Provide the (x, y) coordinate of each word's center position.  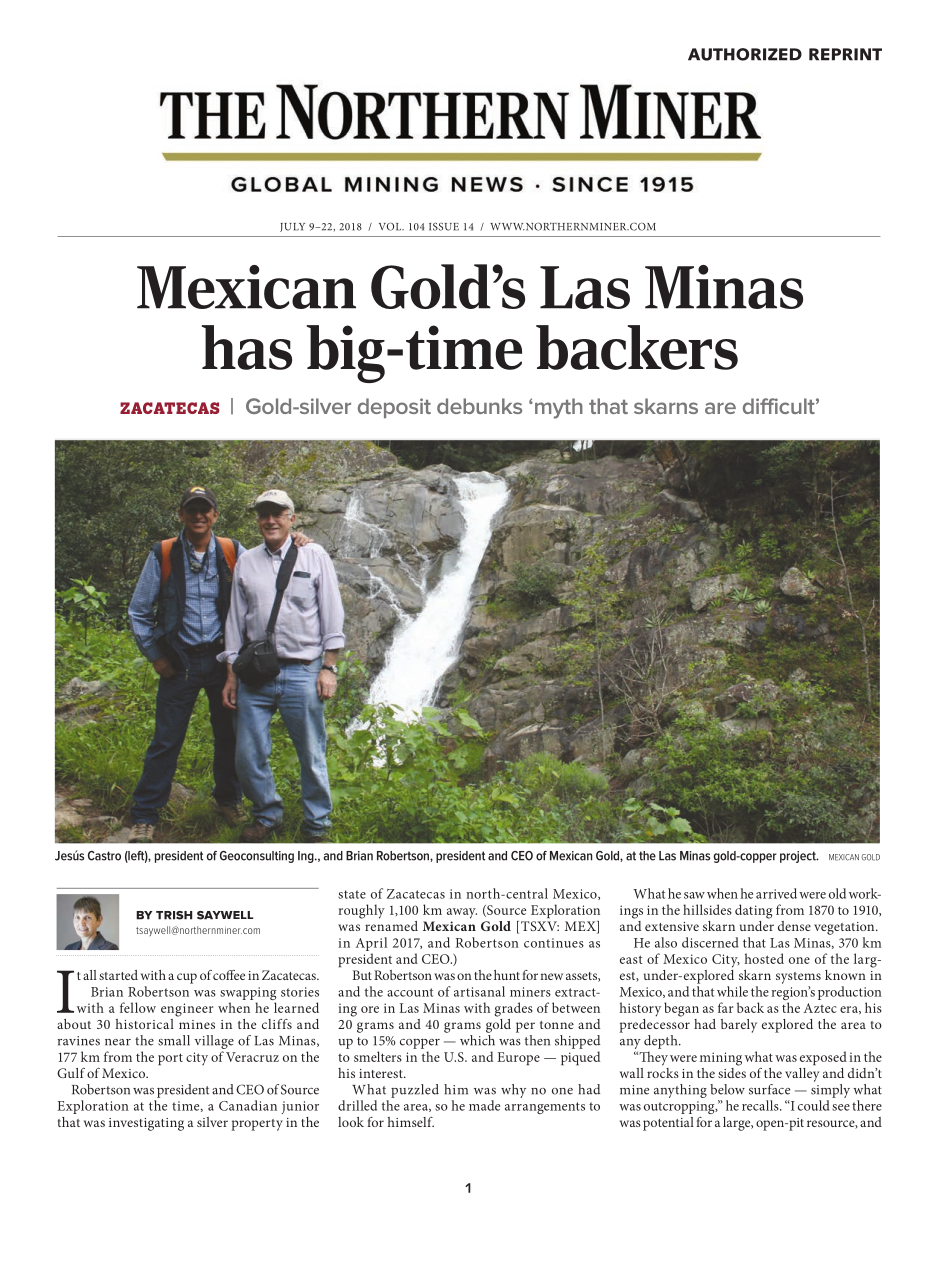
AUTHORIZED (745, 54)
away (462, 913)
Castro (104, 856)
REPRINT (845, 54)
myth (559, 408)
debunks (479, 406)
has (247, 347)
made (484, 1105)
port (170, 1059)
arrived (776, 893)
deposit (394, 408)
